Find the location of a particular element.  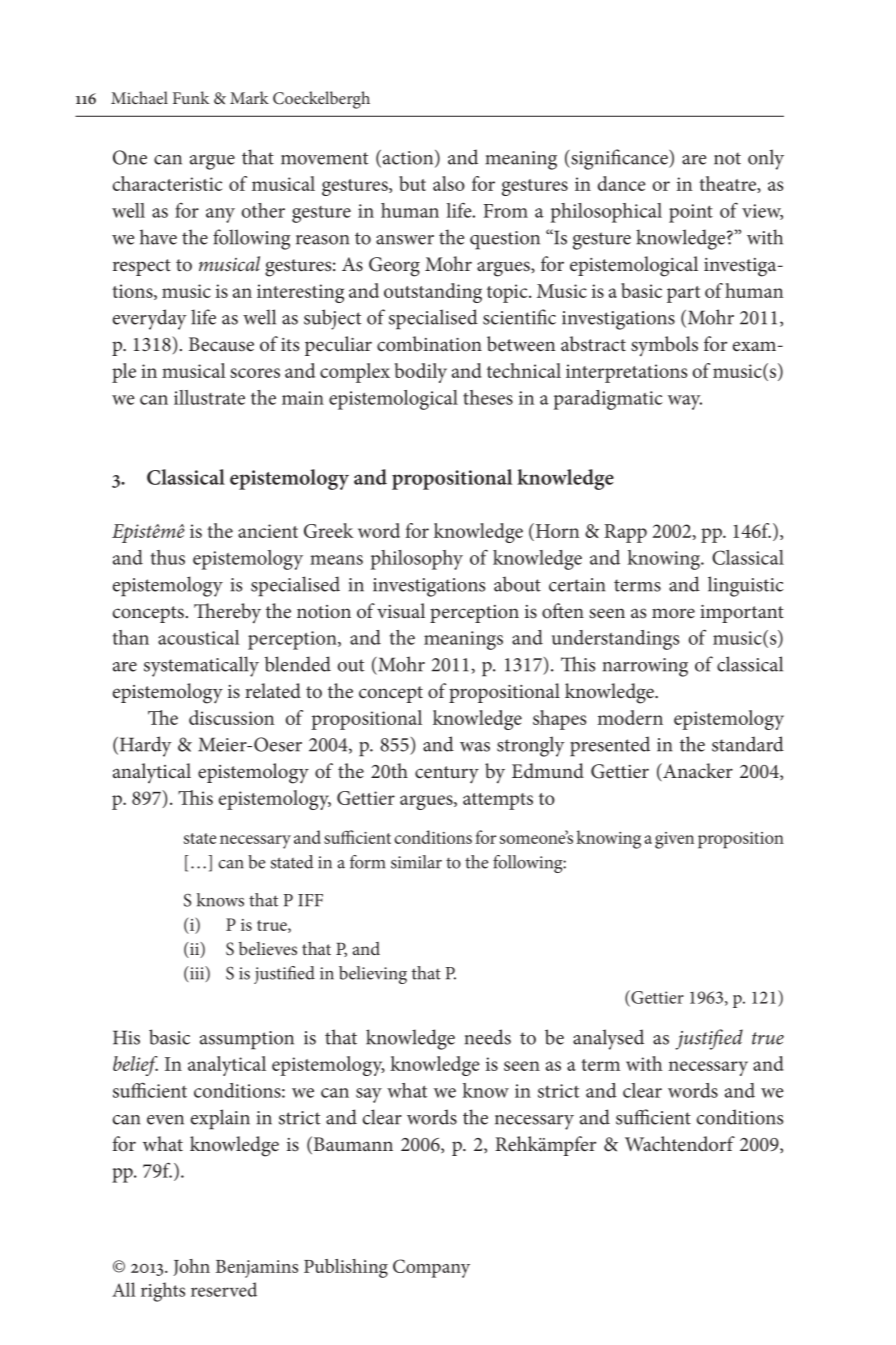

similar is located at coordinates (416, 862).
